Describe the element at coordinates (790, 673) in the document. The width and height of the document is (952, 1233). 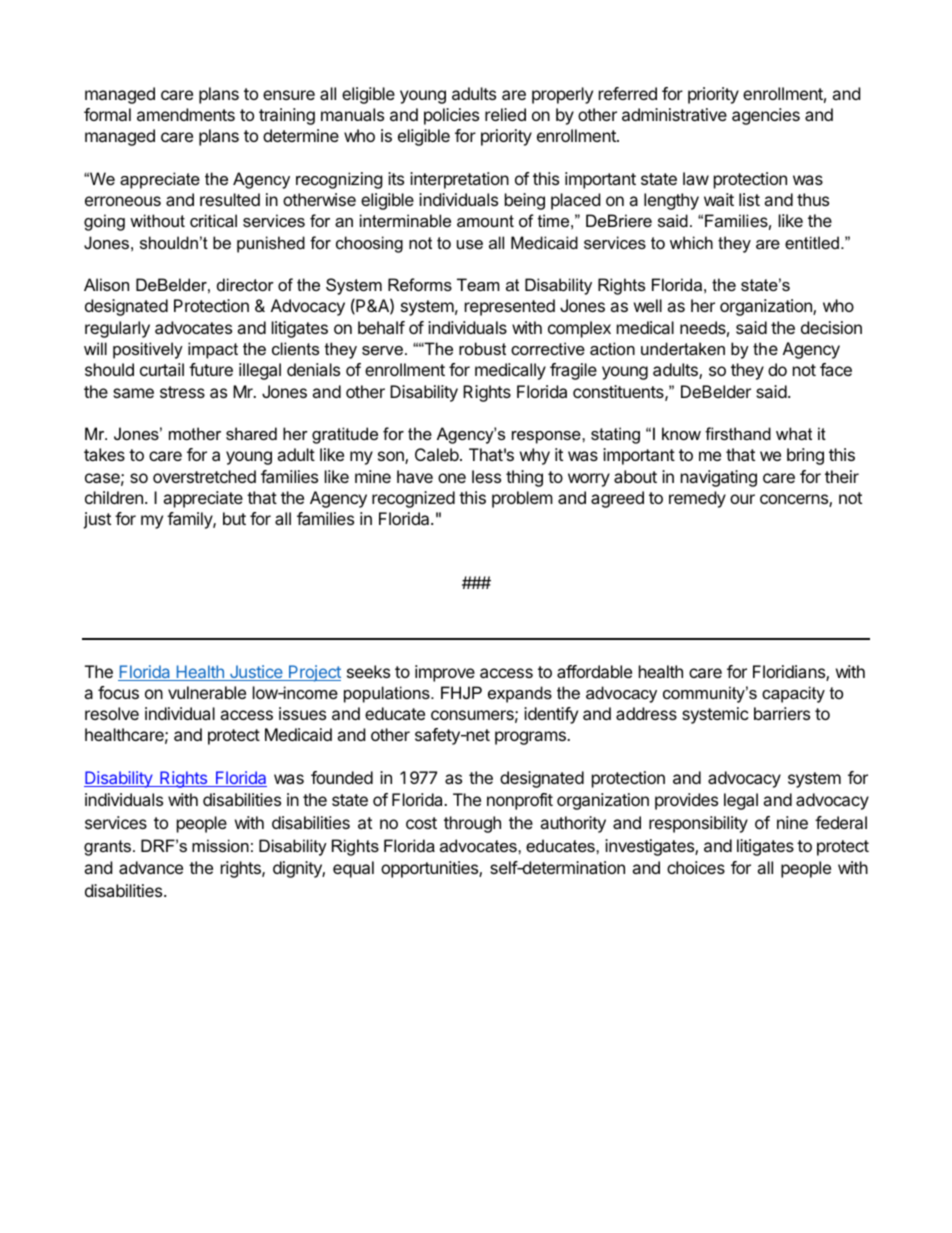
I see `Floridians` at that location.
